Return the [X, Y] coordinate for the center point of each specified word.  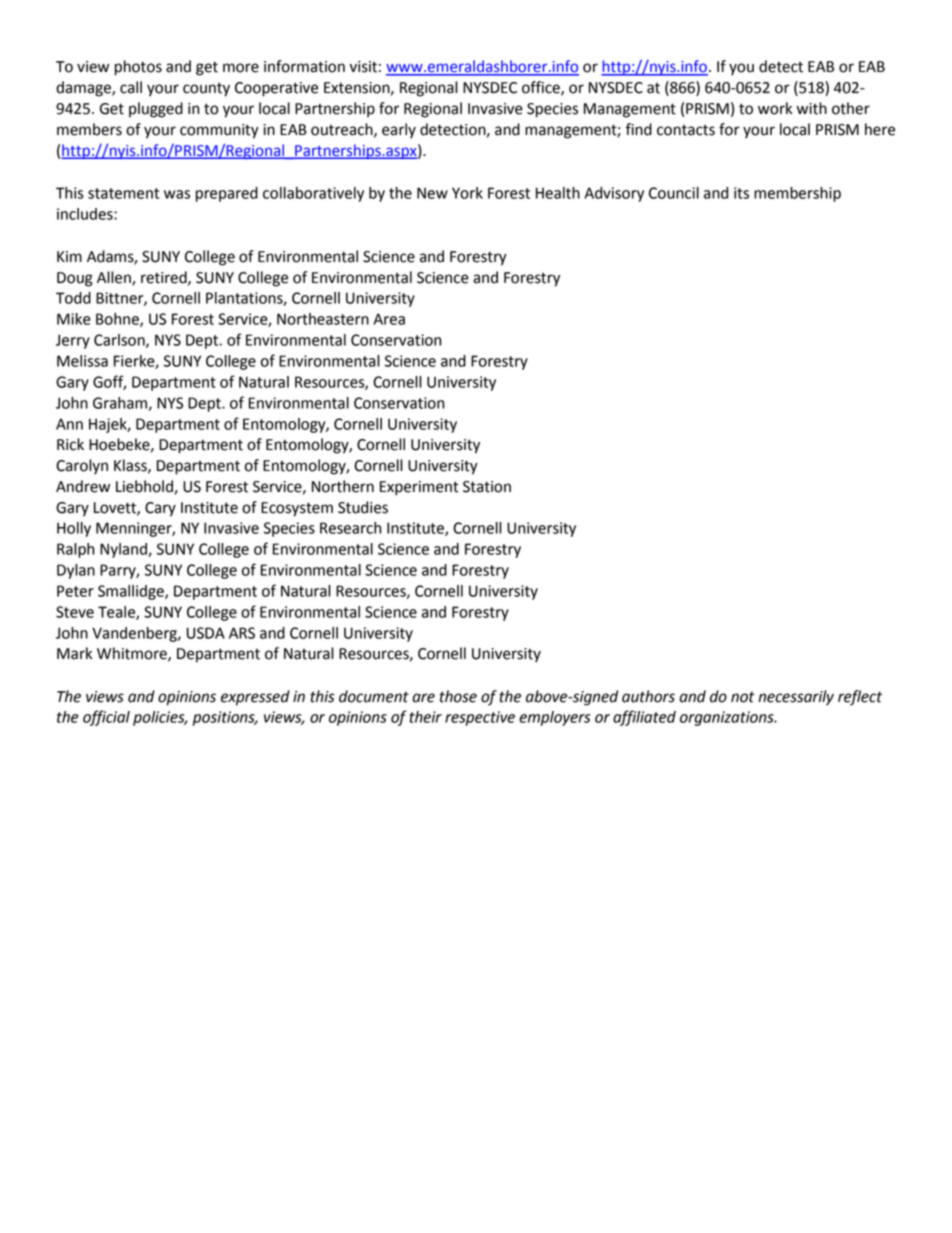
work [775, 108]
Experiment [419, 488]
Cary [160, 509]
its [741, 193]
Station [487, 487]
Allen [115, 278]
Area [389, 319]
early [399, 130]
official [106, 718]
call [131, 87]
